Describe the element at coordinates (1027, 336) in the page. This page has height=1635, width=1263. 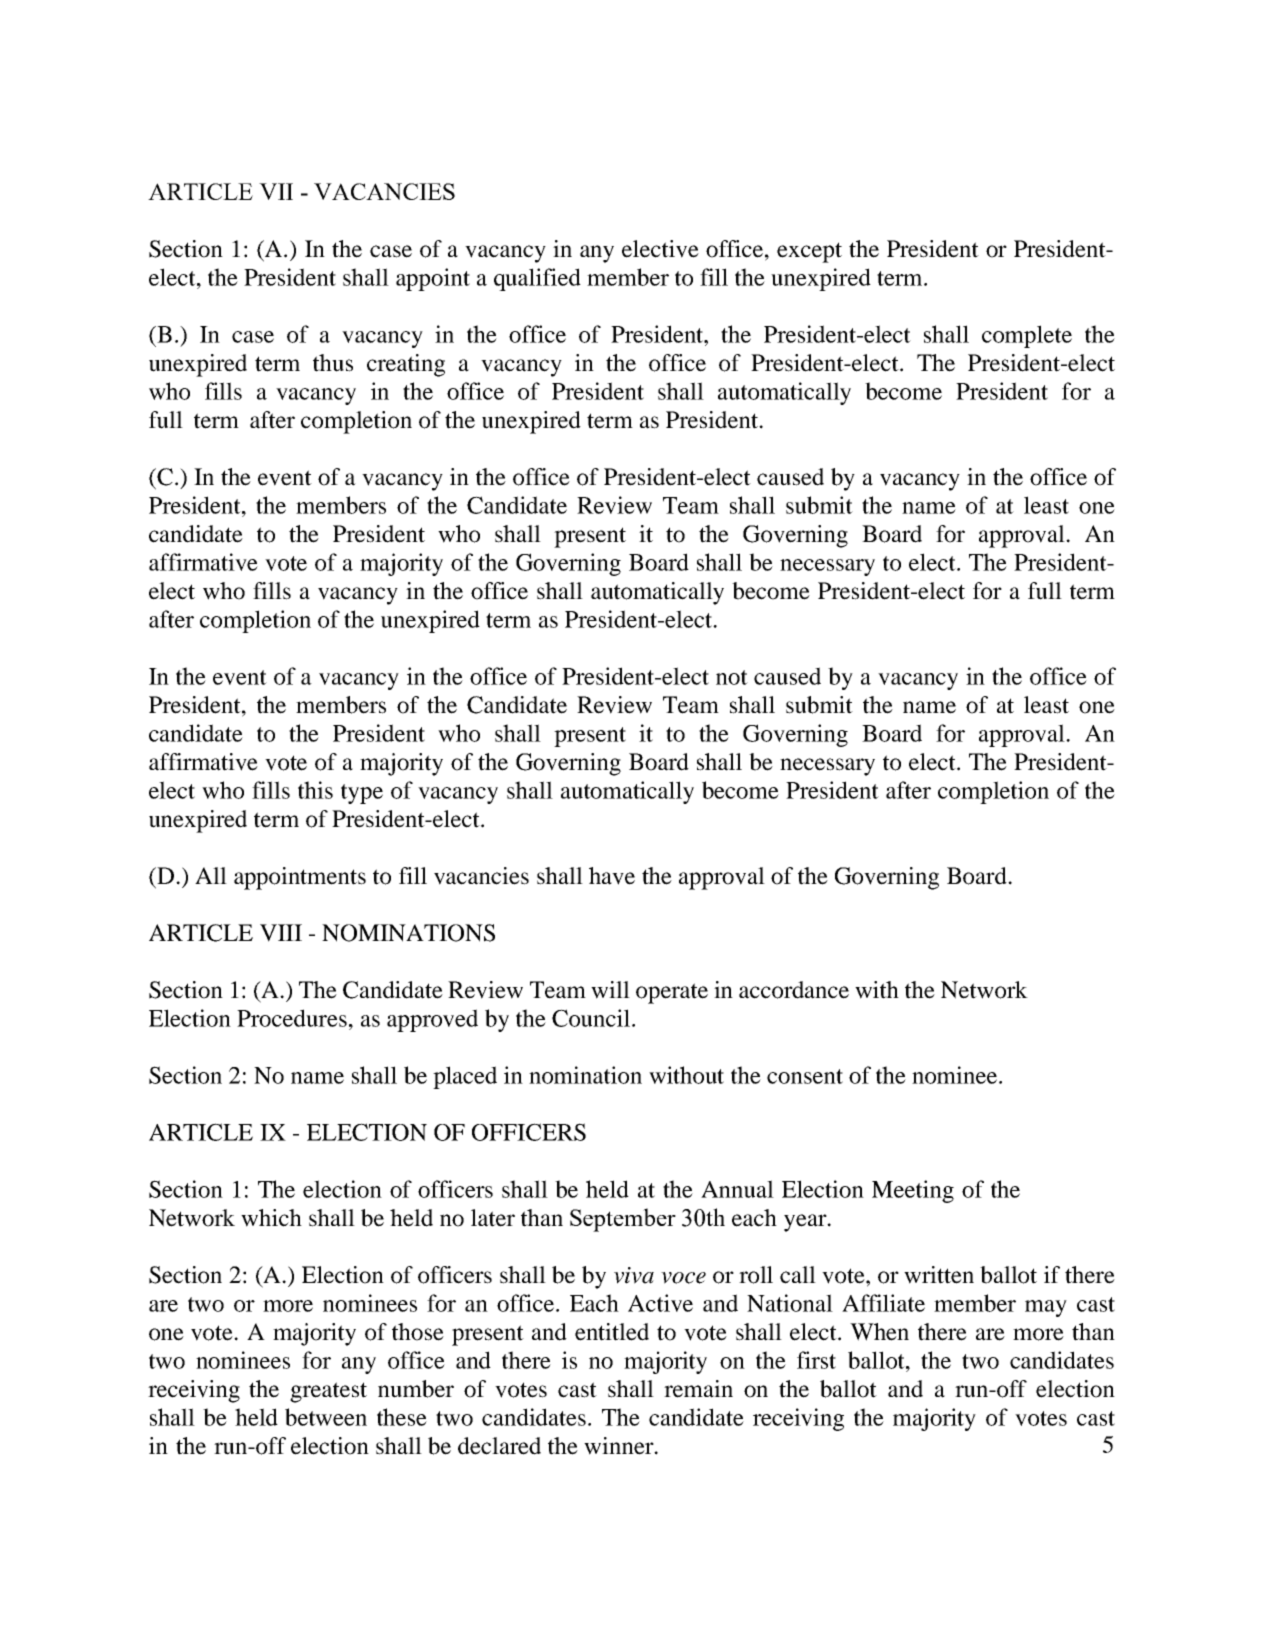
I see `complete` at that location.
